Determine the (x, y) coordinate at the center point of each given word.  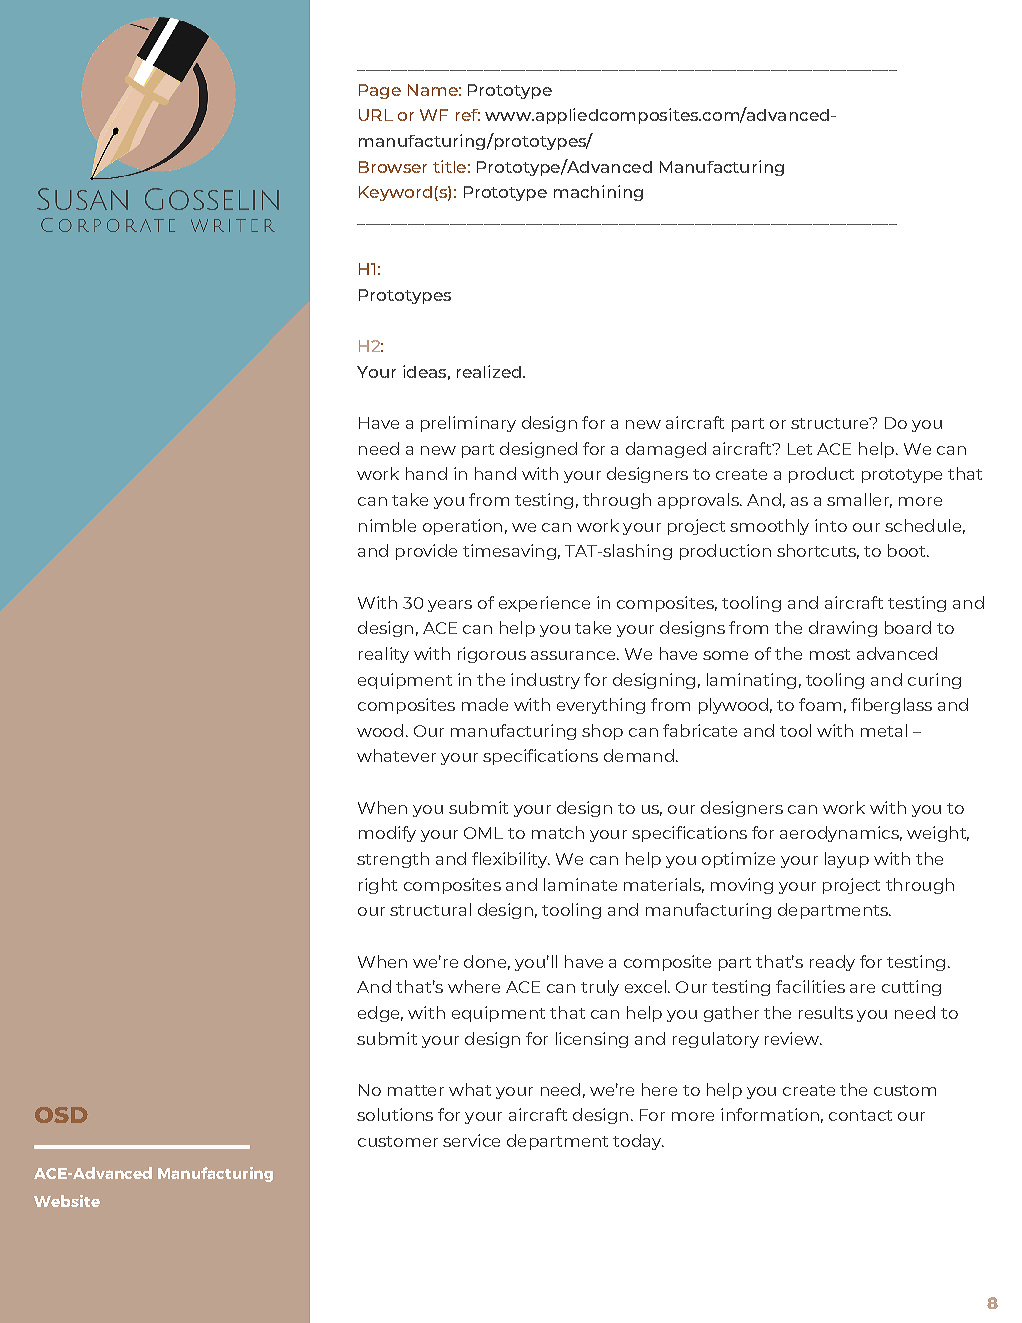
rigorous (492, 655)
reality (384, 655)
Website (67, 1201)
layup (847, 860)
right (378, 886)
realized (489, 371)
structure (831, 423)
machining (598, 193)
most (830, 654)
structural (430, 909)
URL (376, 115)
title (449, 166)
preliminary (468, 424)
